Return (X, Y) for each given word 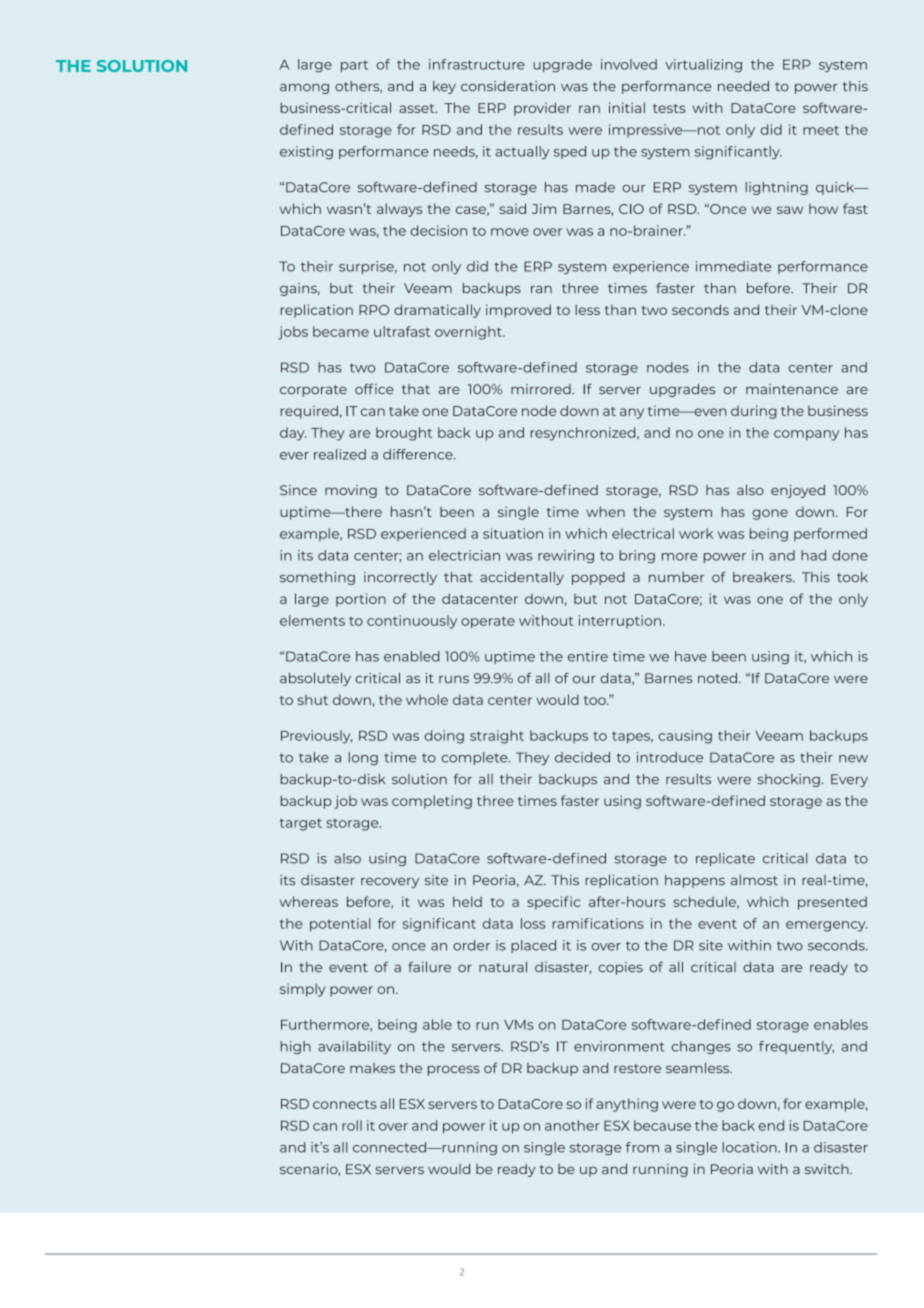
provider (542, 109)
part (354, 66)
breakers (763, 577)
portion (361, 600)
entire (588, 656)
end (771, 1125)
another (572, 1125)
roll (352, 1125)
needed (743, 86)
